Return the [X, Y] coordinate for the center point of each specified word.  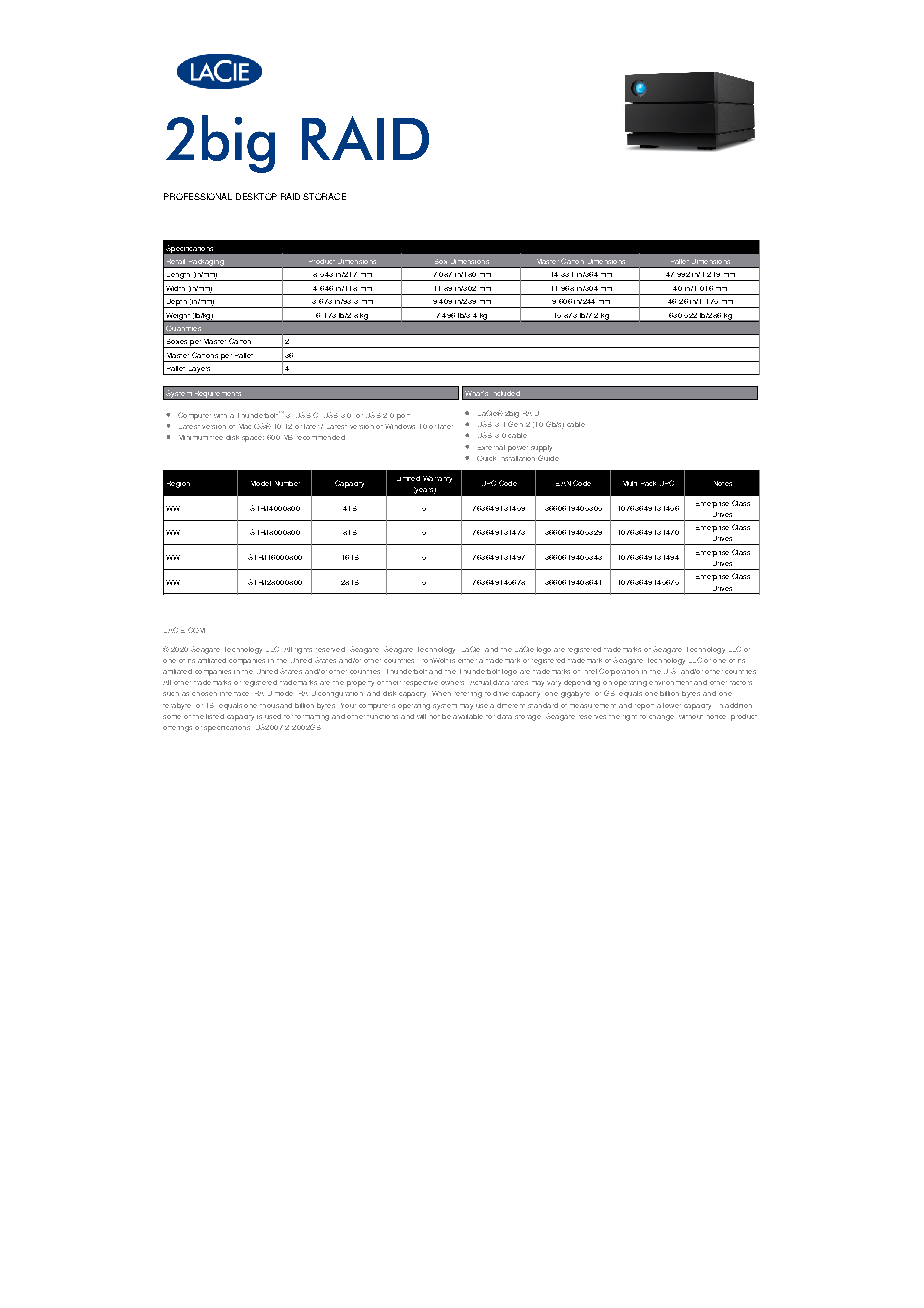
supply [541, 448]
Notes [723, 483]
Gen [515, 424]
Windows [400, 426]
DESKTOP [256, 196]
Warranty [437, 479]
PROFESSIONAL [198, 196]
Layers [199, 371]
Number [287, 483]
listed [215, 716]
